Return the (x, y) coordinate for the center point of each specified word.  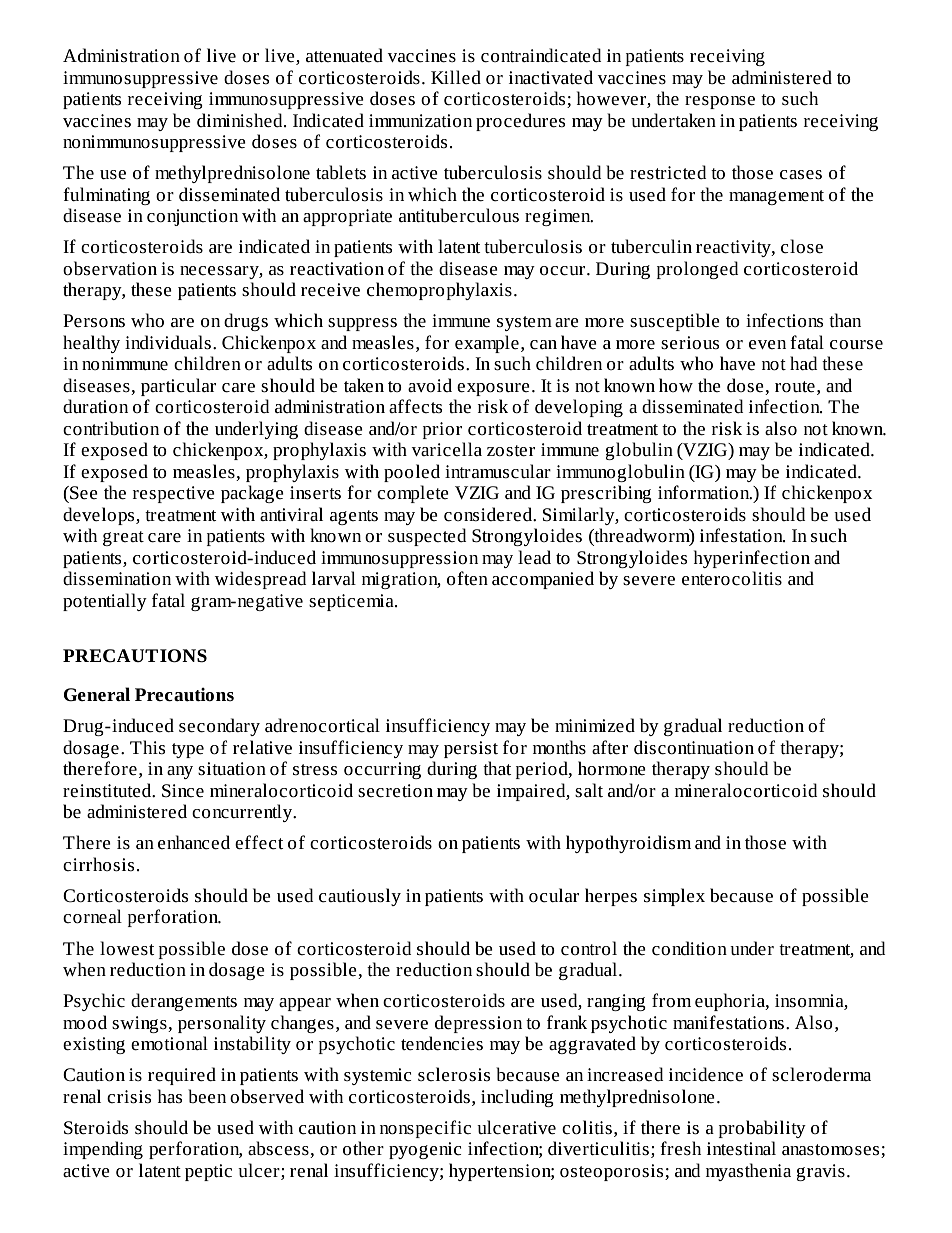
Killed (456, 77)
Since (183, 790)
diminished (241, 120)
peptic (208, 1172)
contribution (111, 428)
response (720, 102)
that (497, 768)
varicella (446, 449)
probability (762, 1129)
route (795, 386)
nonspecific (425, 1129)
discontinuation (694, 747)
